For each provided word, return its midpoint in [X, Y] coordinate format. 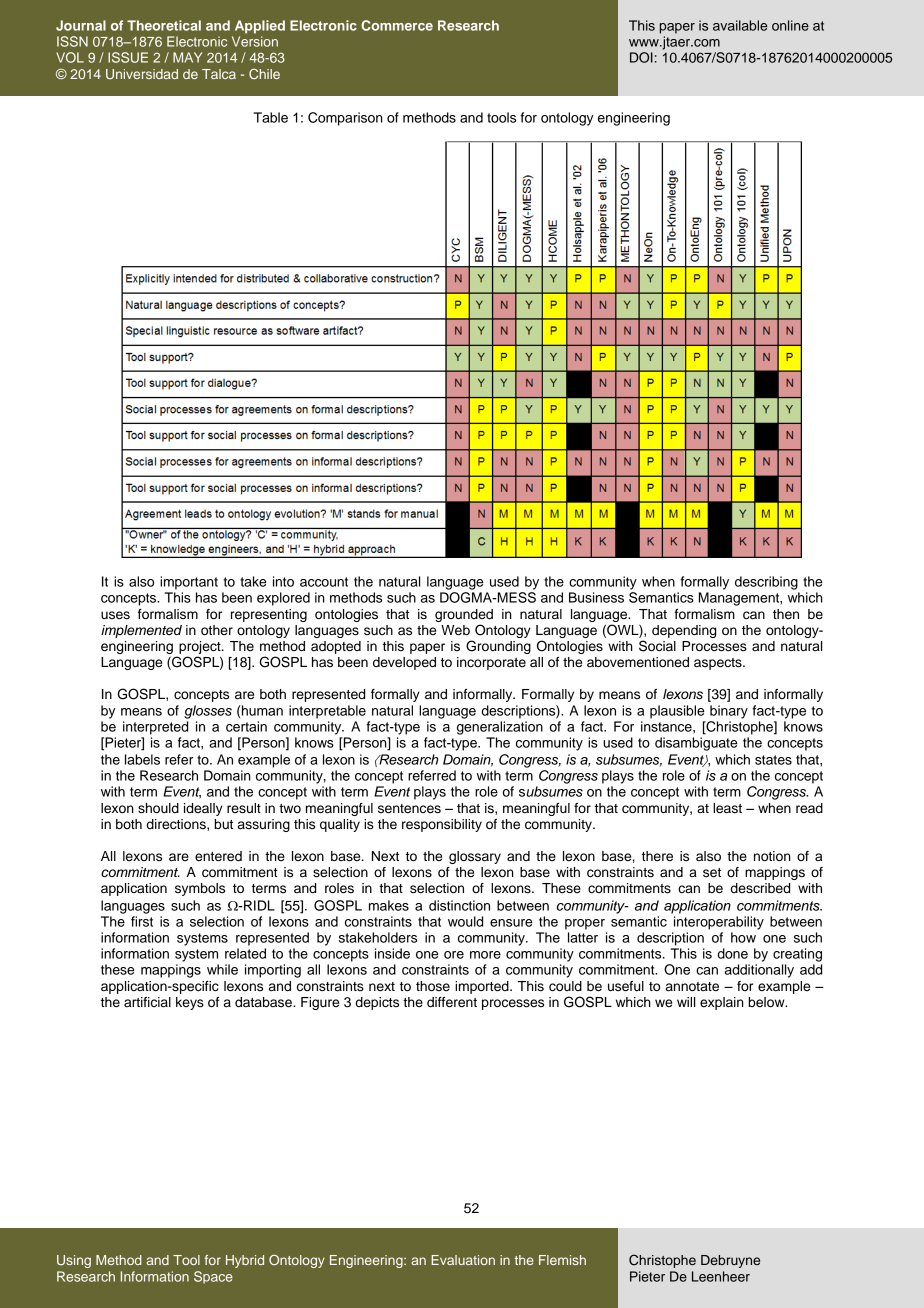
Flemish [562, 1260]
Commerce [397, 25]
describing [766, 583]
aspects [719, 664]
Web [455, 630]
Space [213, 1277]
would [465, 921]
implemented [141, 631]
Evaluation [463, 1260]
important [189, 583]
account [324, 582]
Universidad [142, 74]
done [733, 953]
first [142, 921]
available [740, 25]
